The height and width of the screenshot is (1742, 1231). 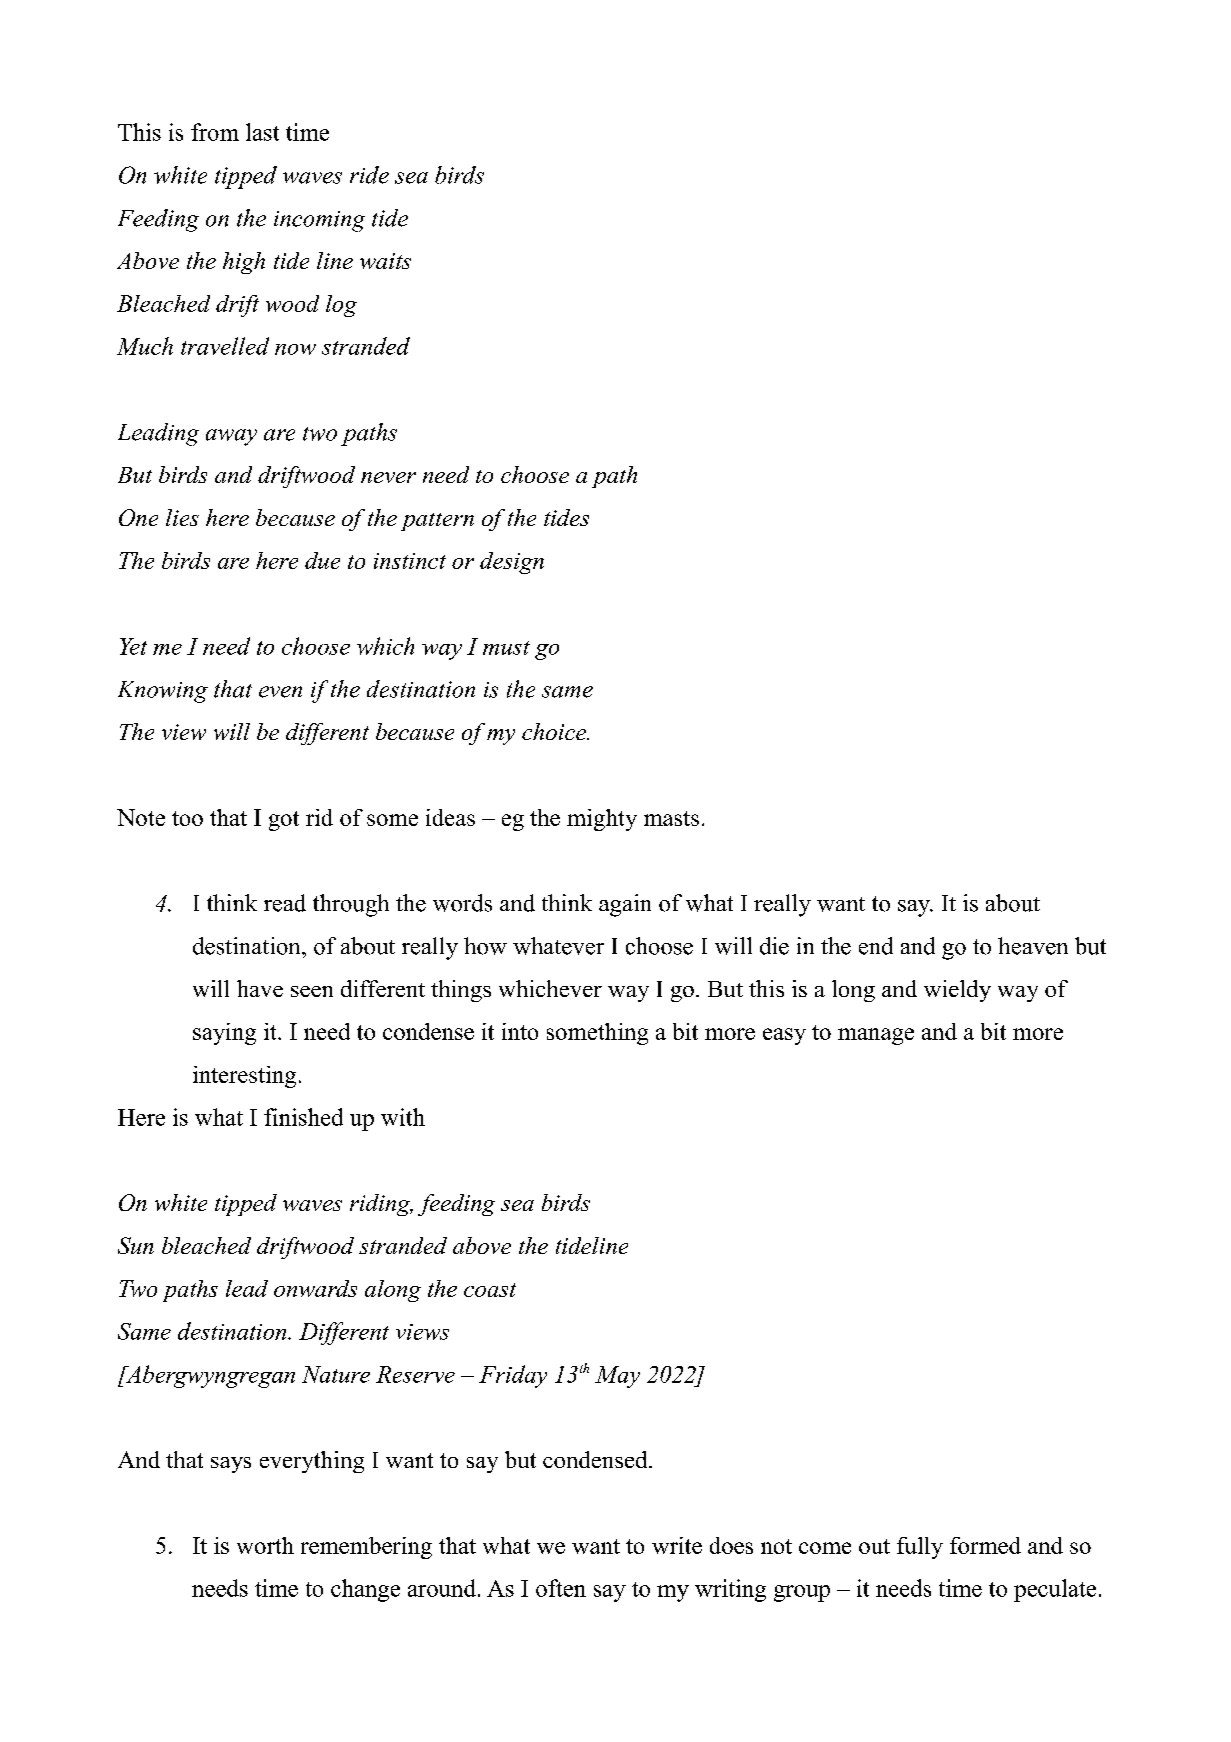 What do you see at coordinates (385, 261) in the screenshot?
I see `waits` at bounding box center [385, 261].
